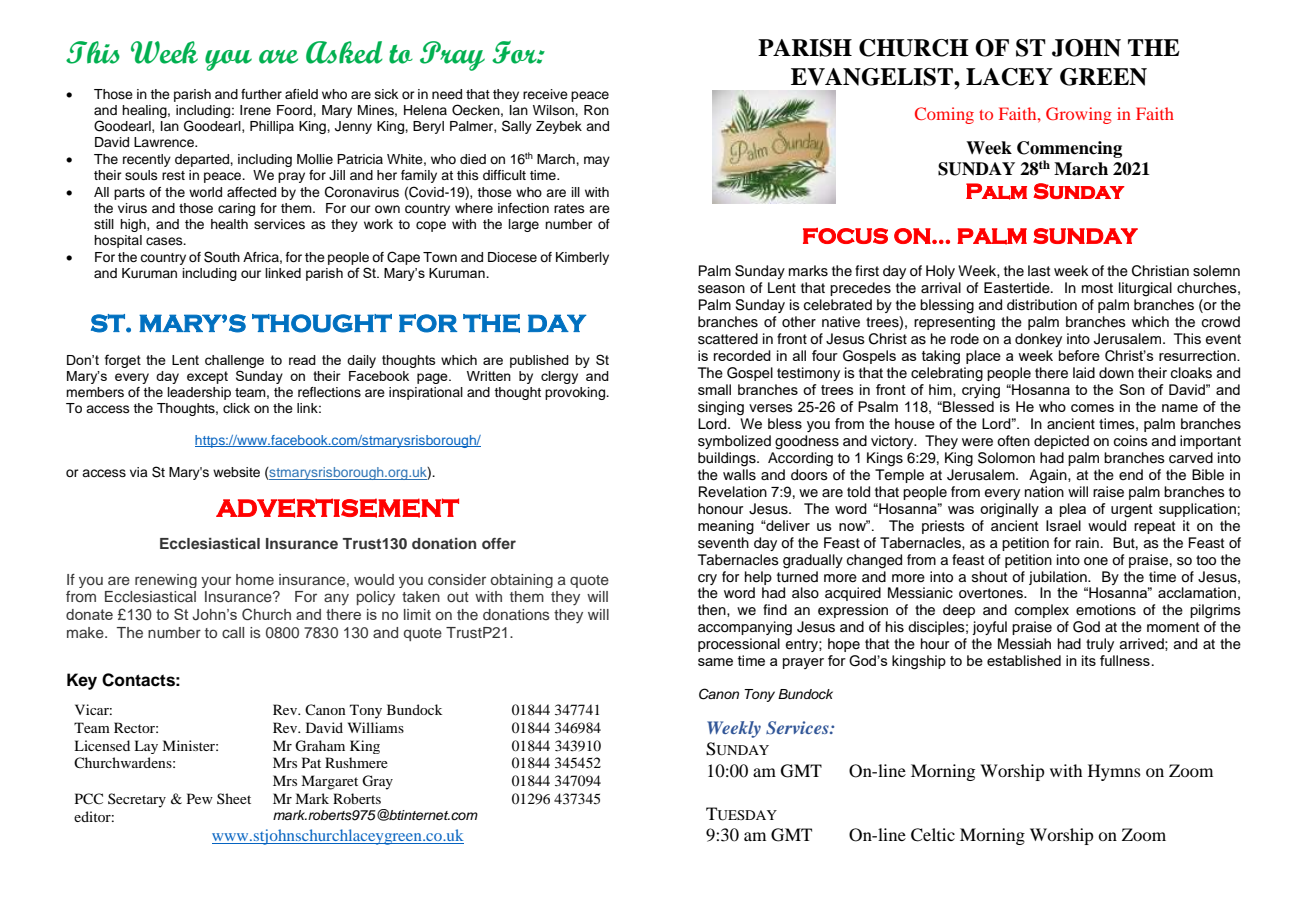 Image resolution: width=1307 pixels, height=924 pixels. Describe the element at coordinates (222, 257) in the image. I see `South` at that location.
